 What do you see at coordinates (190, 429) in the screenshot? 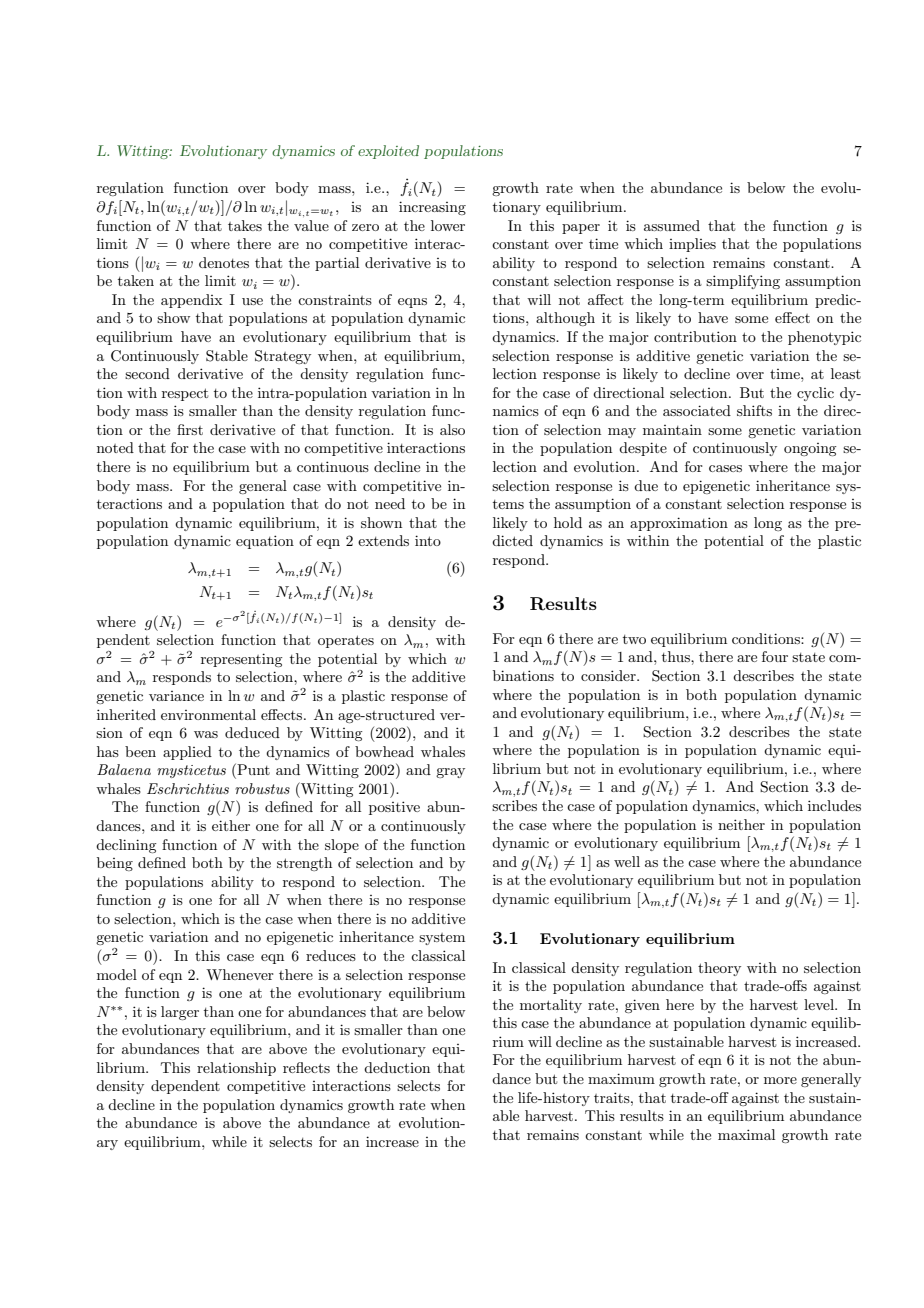
I see `first` at bounding box center [190, 429].
